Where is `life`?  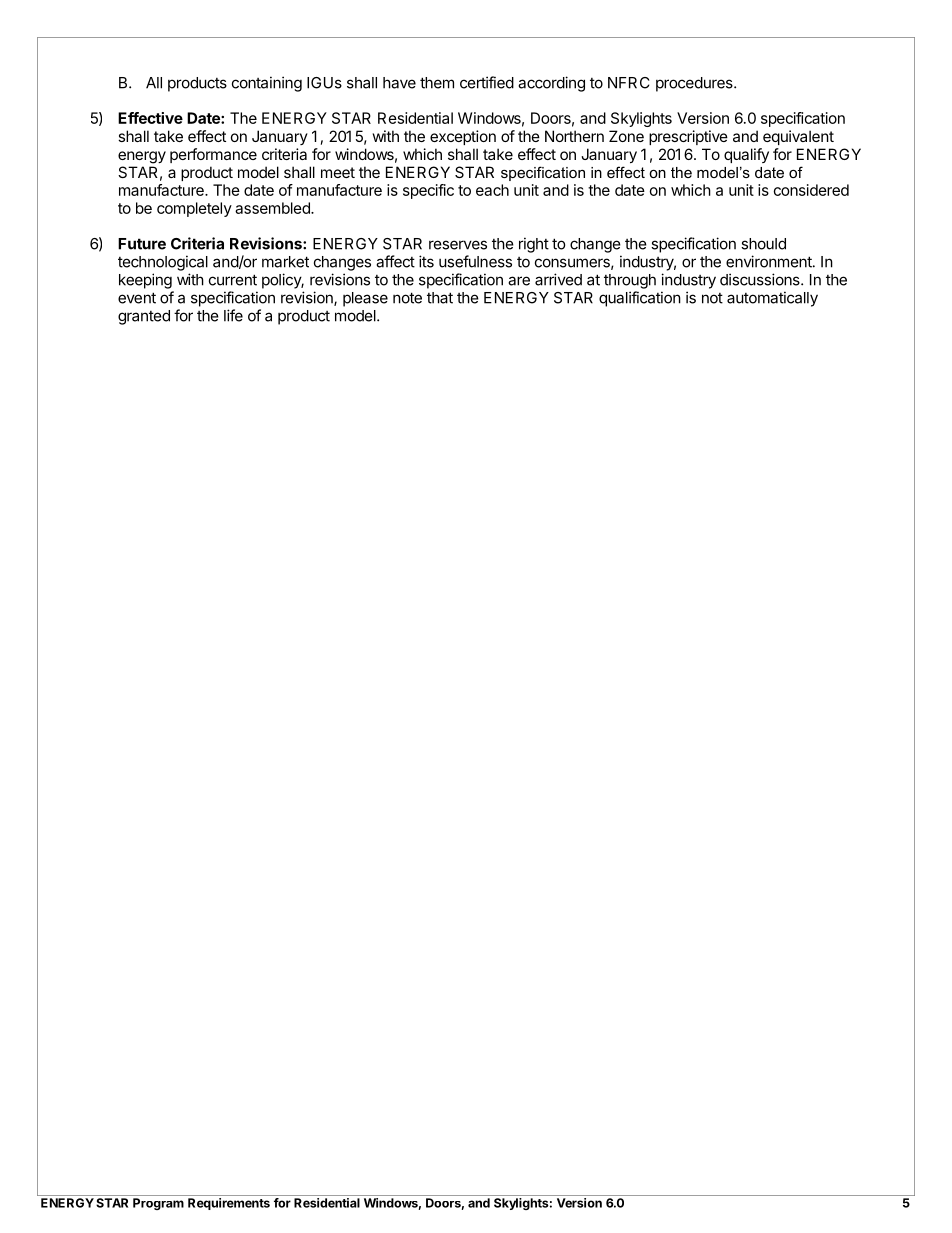 life is located at coordinates (233, 315).
